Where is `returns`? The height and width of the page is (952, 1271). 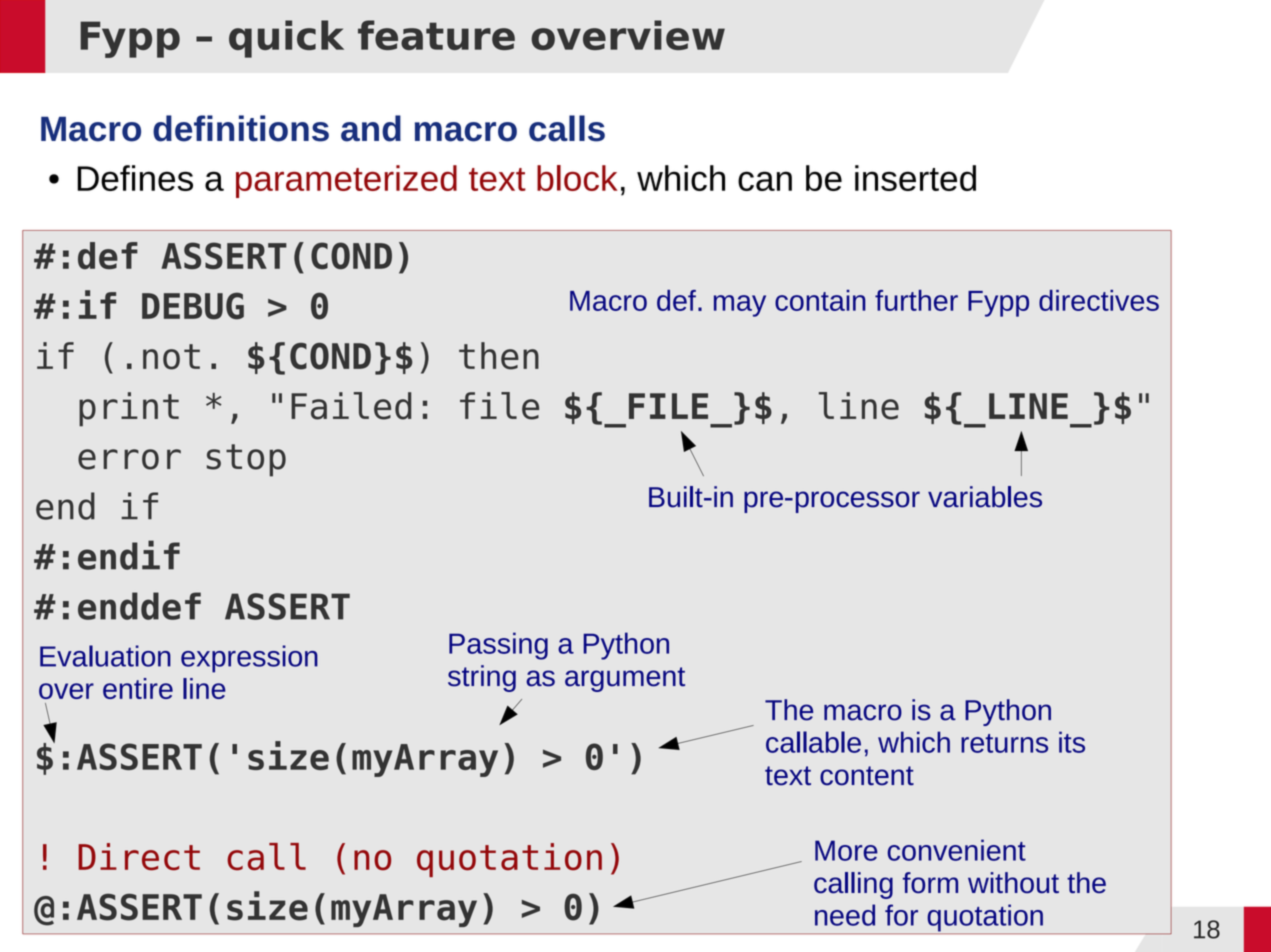 returns is located at coordinates (1004, 743).
